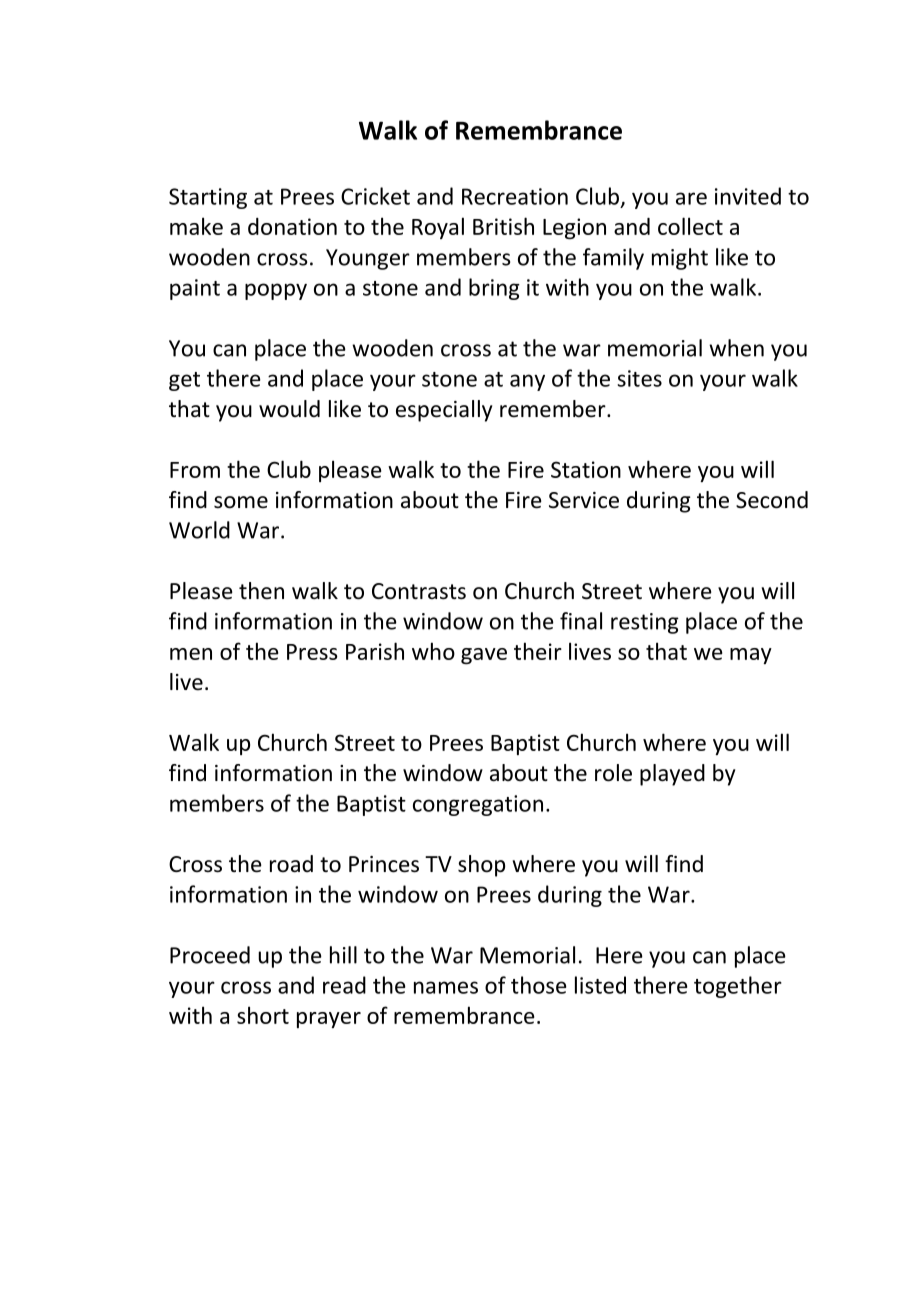 Image resolution: width=924 pixels, height=1308 pixels. What do you see at coordinates (446, 987) in the screenshot?
I see `names` at bounding box center [446, 987].
